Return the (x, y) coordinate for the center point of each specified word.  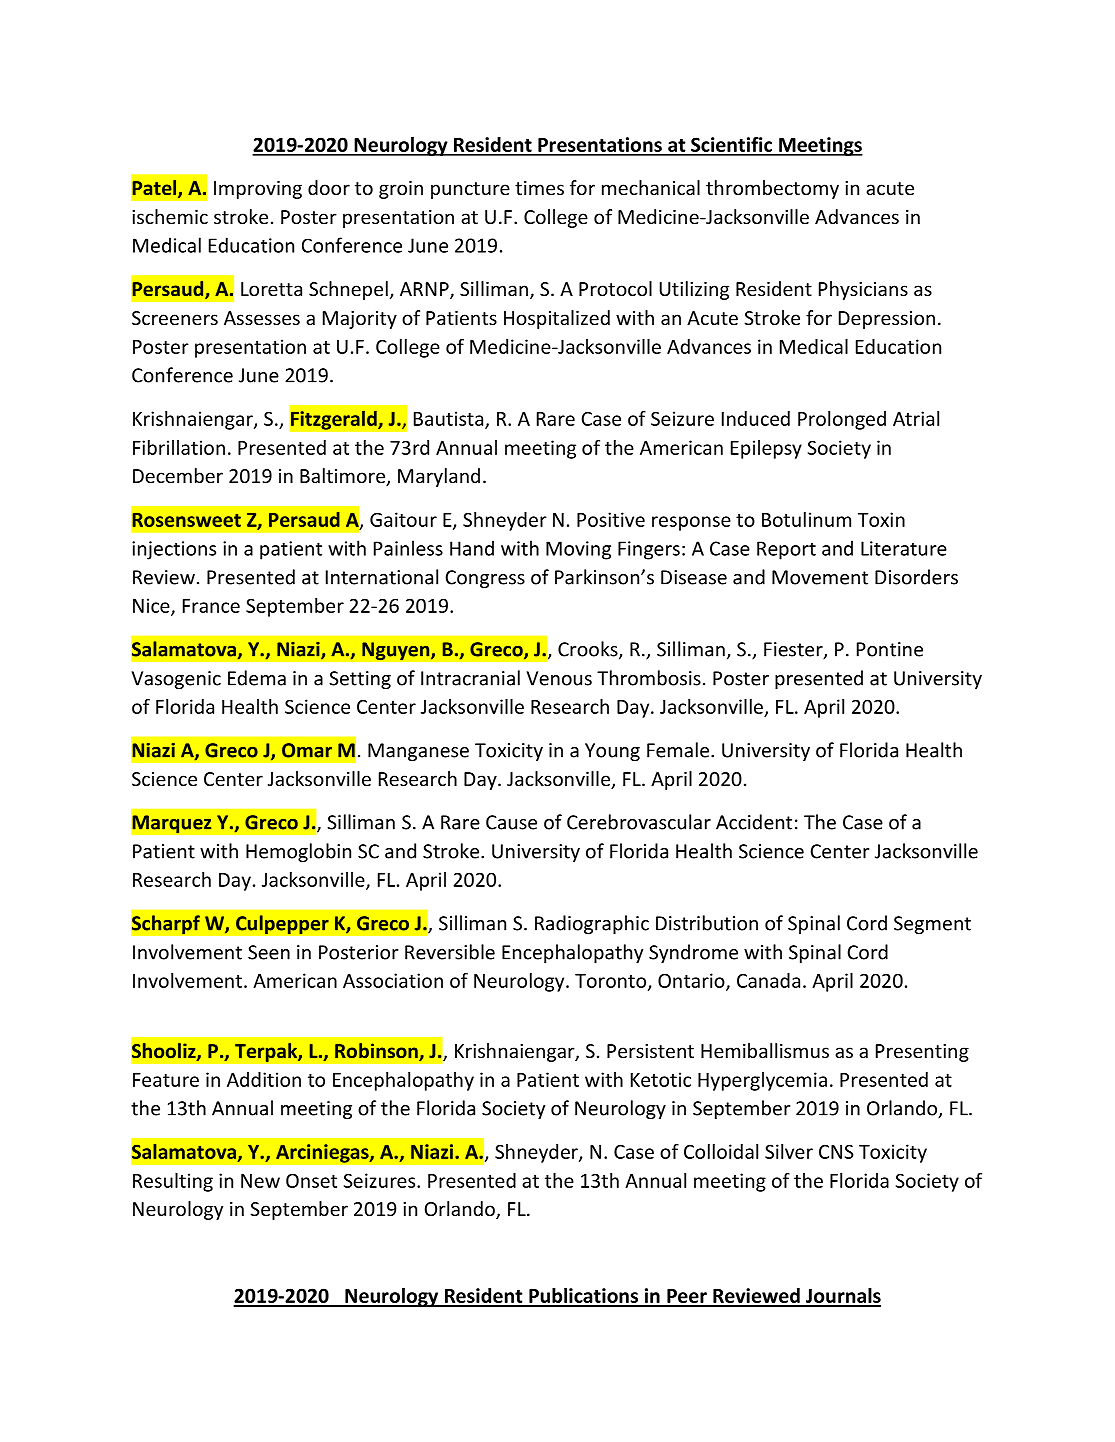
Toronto (612, 982)
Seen (269, 952)
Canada (768, 980)
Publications (584, 1297)
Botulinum (806, 519)
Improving (258, 190)
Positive (611, 519)
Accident (754, 822)
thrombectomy (772, 189)
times (539, 188)
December (178, 475)
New (260, 1181)
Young (612, 752)
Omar (307, 750)
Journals (842, 1297)
